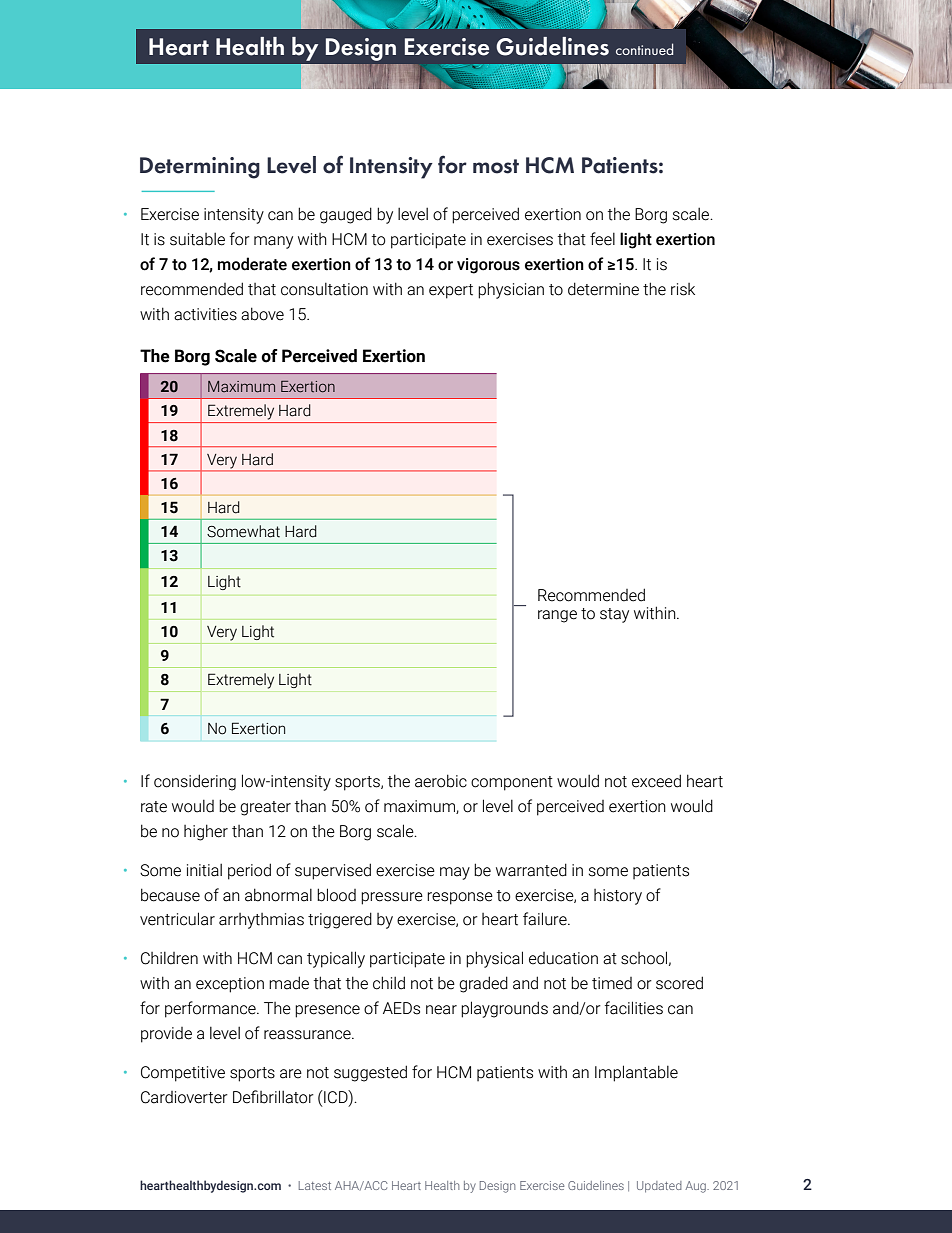 The height and width of the screenshot is (1233, 952). Describe the element at coordinates (392, 898) in the screenshot. I see `pressure` at that location.
